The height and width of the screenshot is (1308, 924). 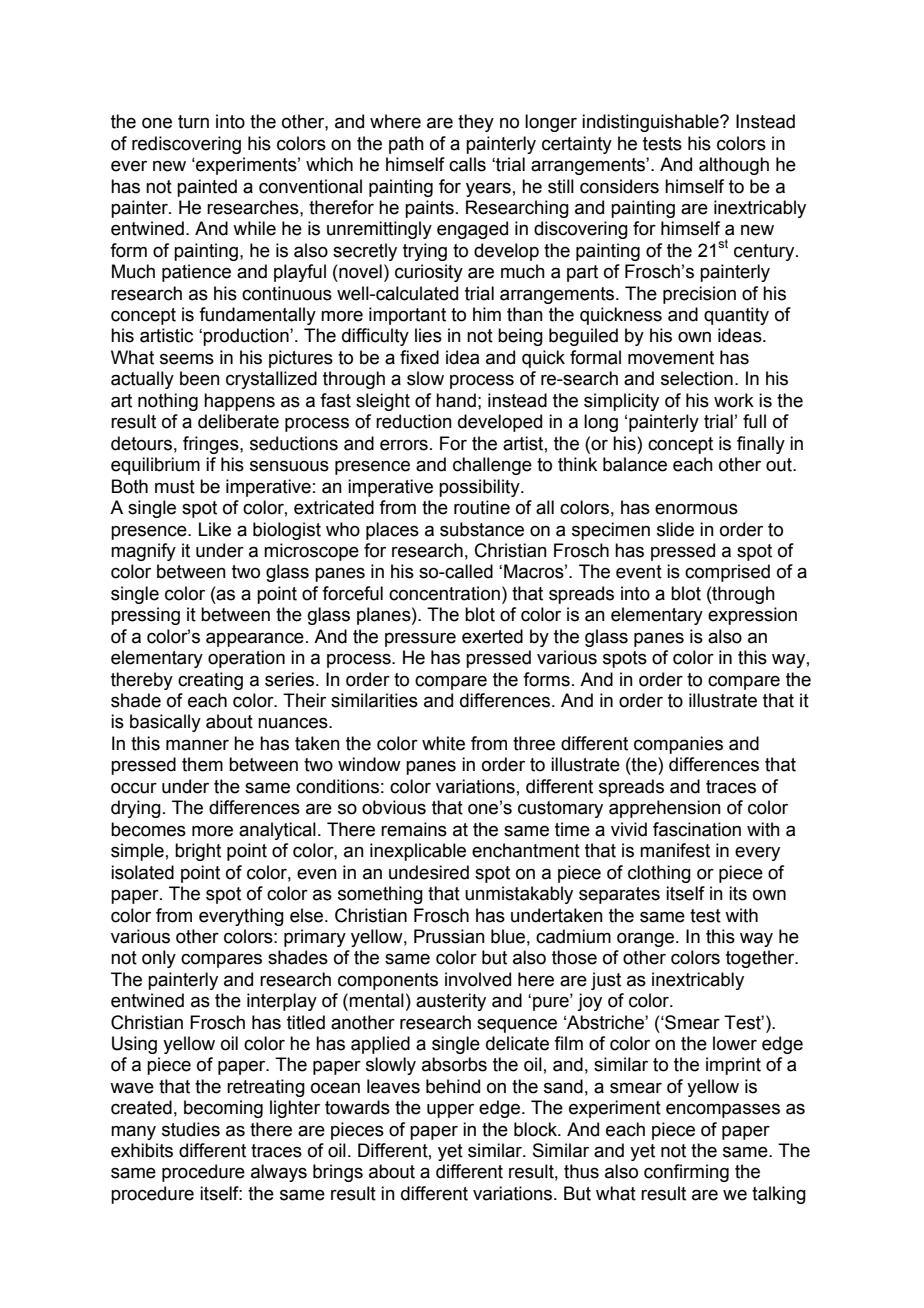 What do you see at coordinates (467, 164) in the screenshot?
I see `calls` at bounding box center [467, 164].
